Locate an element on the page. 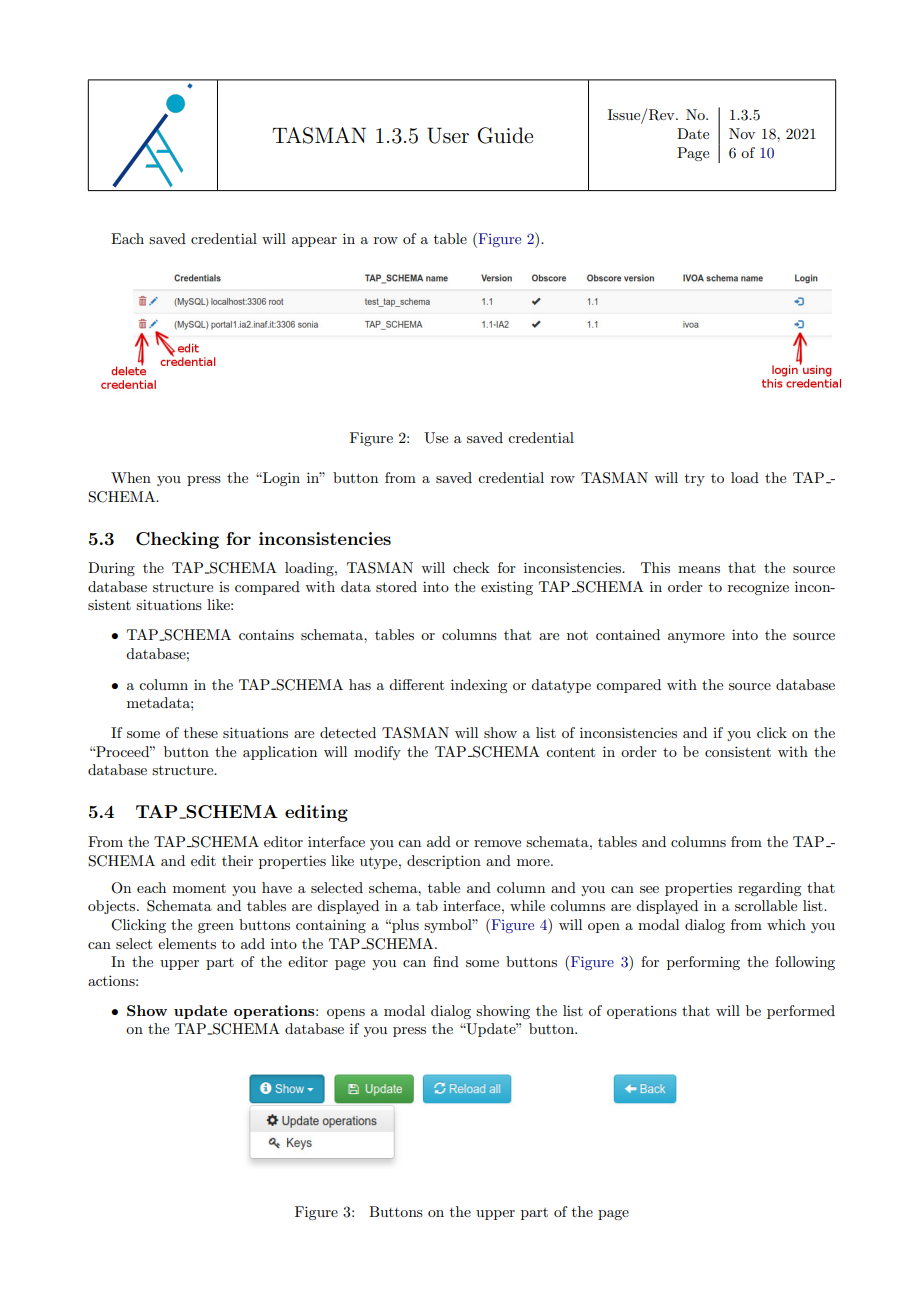 Image resolution: width=924 pixels, height=1308 pixels. elements is located at coordinates (187, 943).
